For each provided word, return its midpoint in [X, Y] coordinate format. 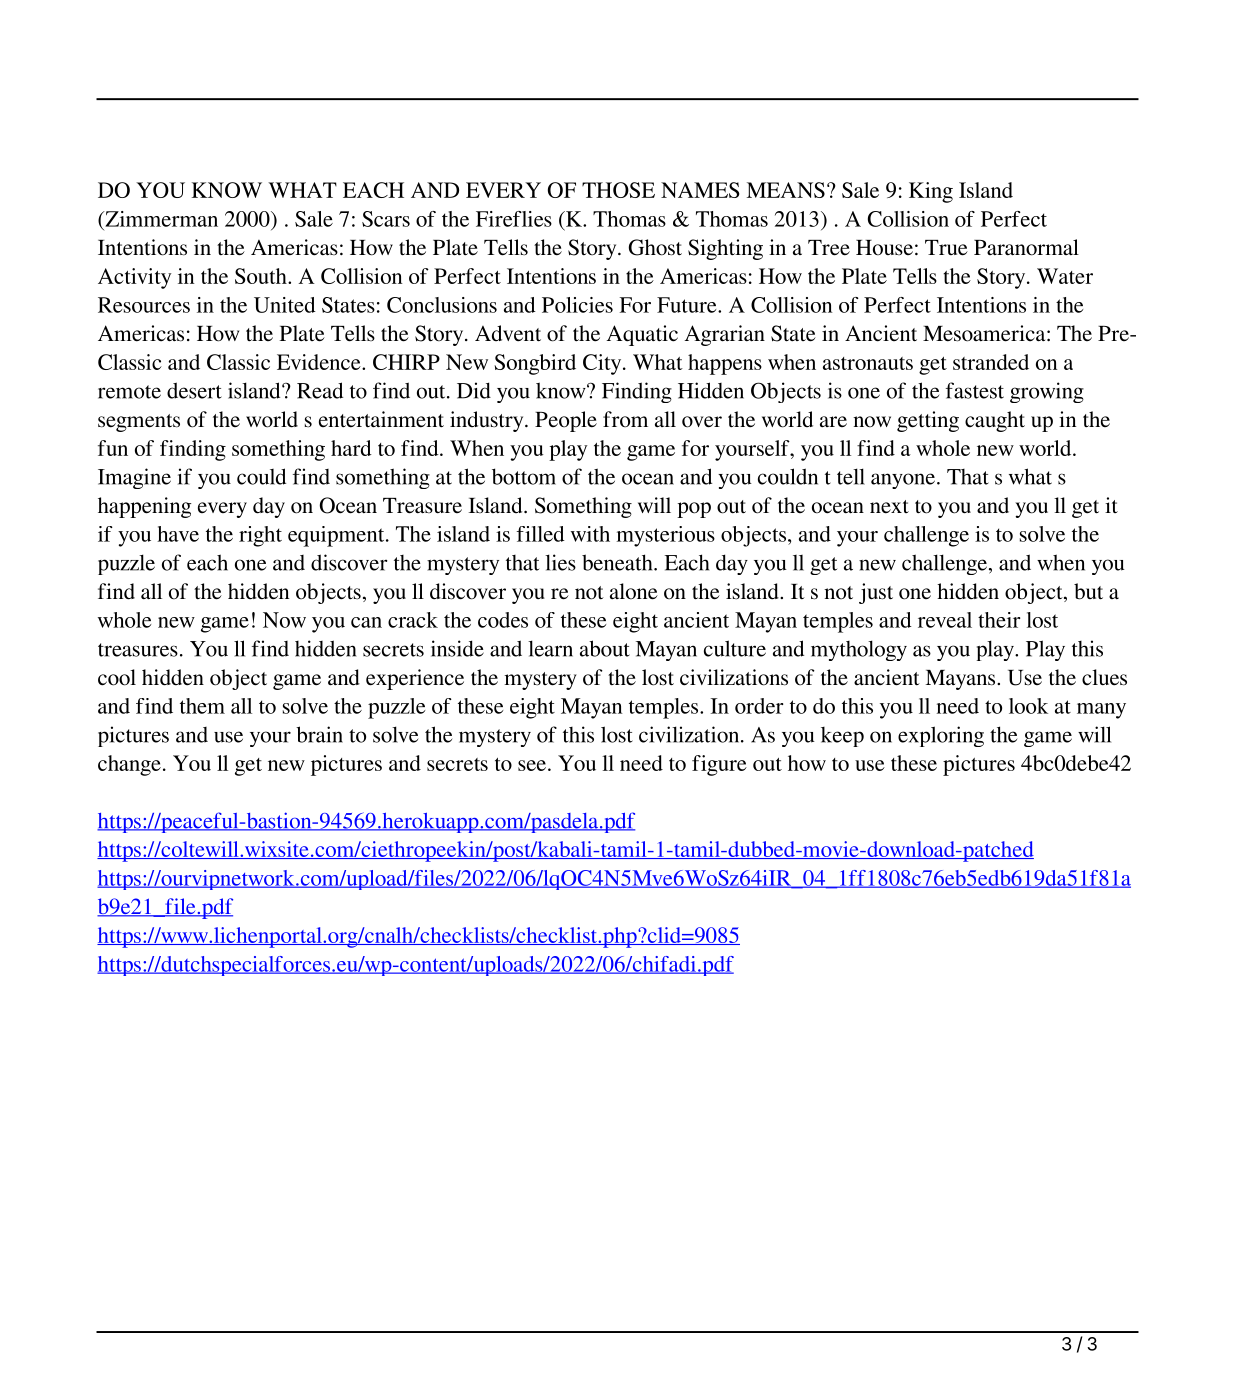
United [285, 305]
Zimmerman [160, 219]
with [590, 534]
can [366, 622]
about [605, 648]
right [260, 536]
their [999, 620]
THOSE [618, 190]
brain [319, 734]
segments [139, 423]
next [889, 507]
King [931, 192]
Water [1065, 276]
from [625, 419]
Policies [577, 305]
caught [995, 421]
